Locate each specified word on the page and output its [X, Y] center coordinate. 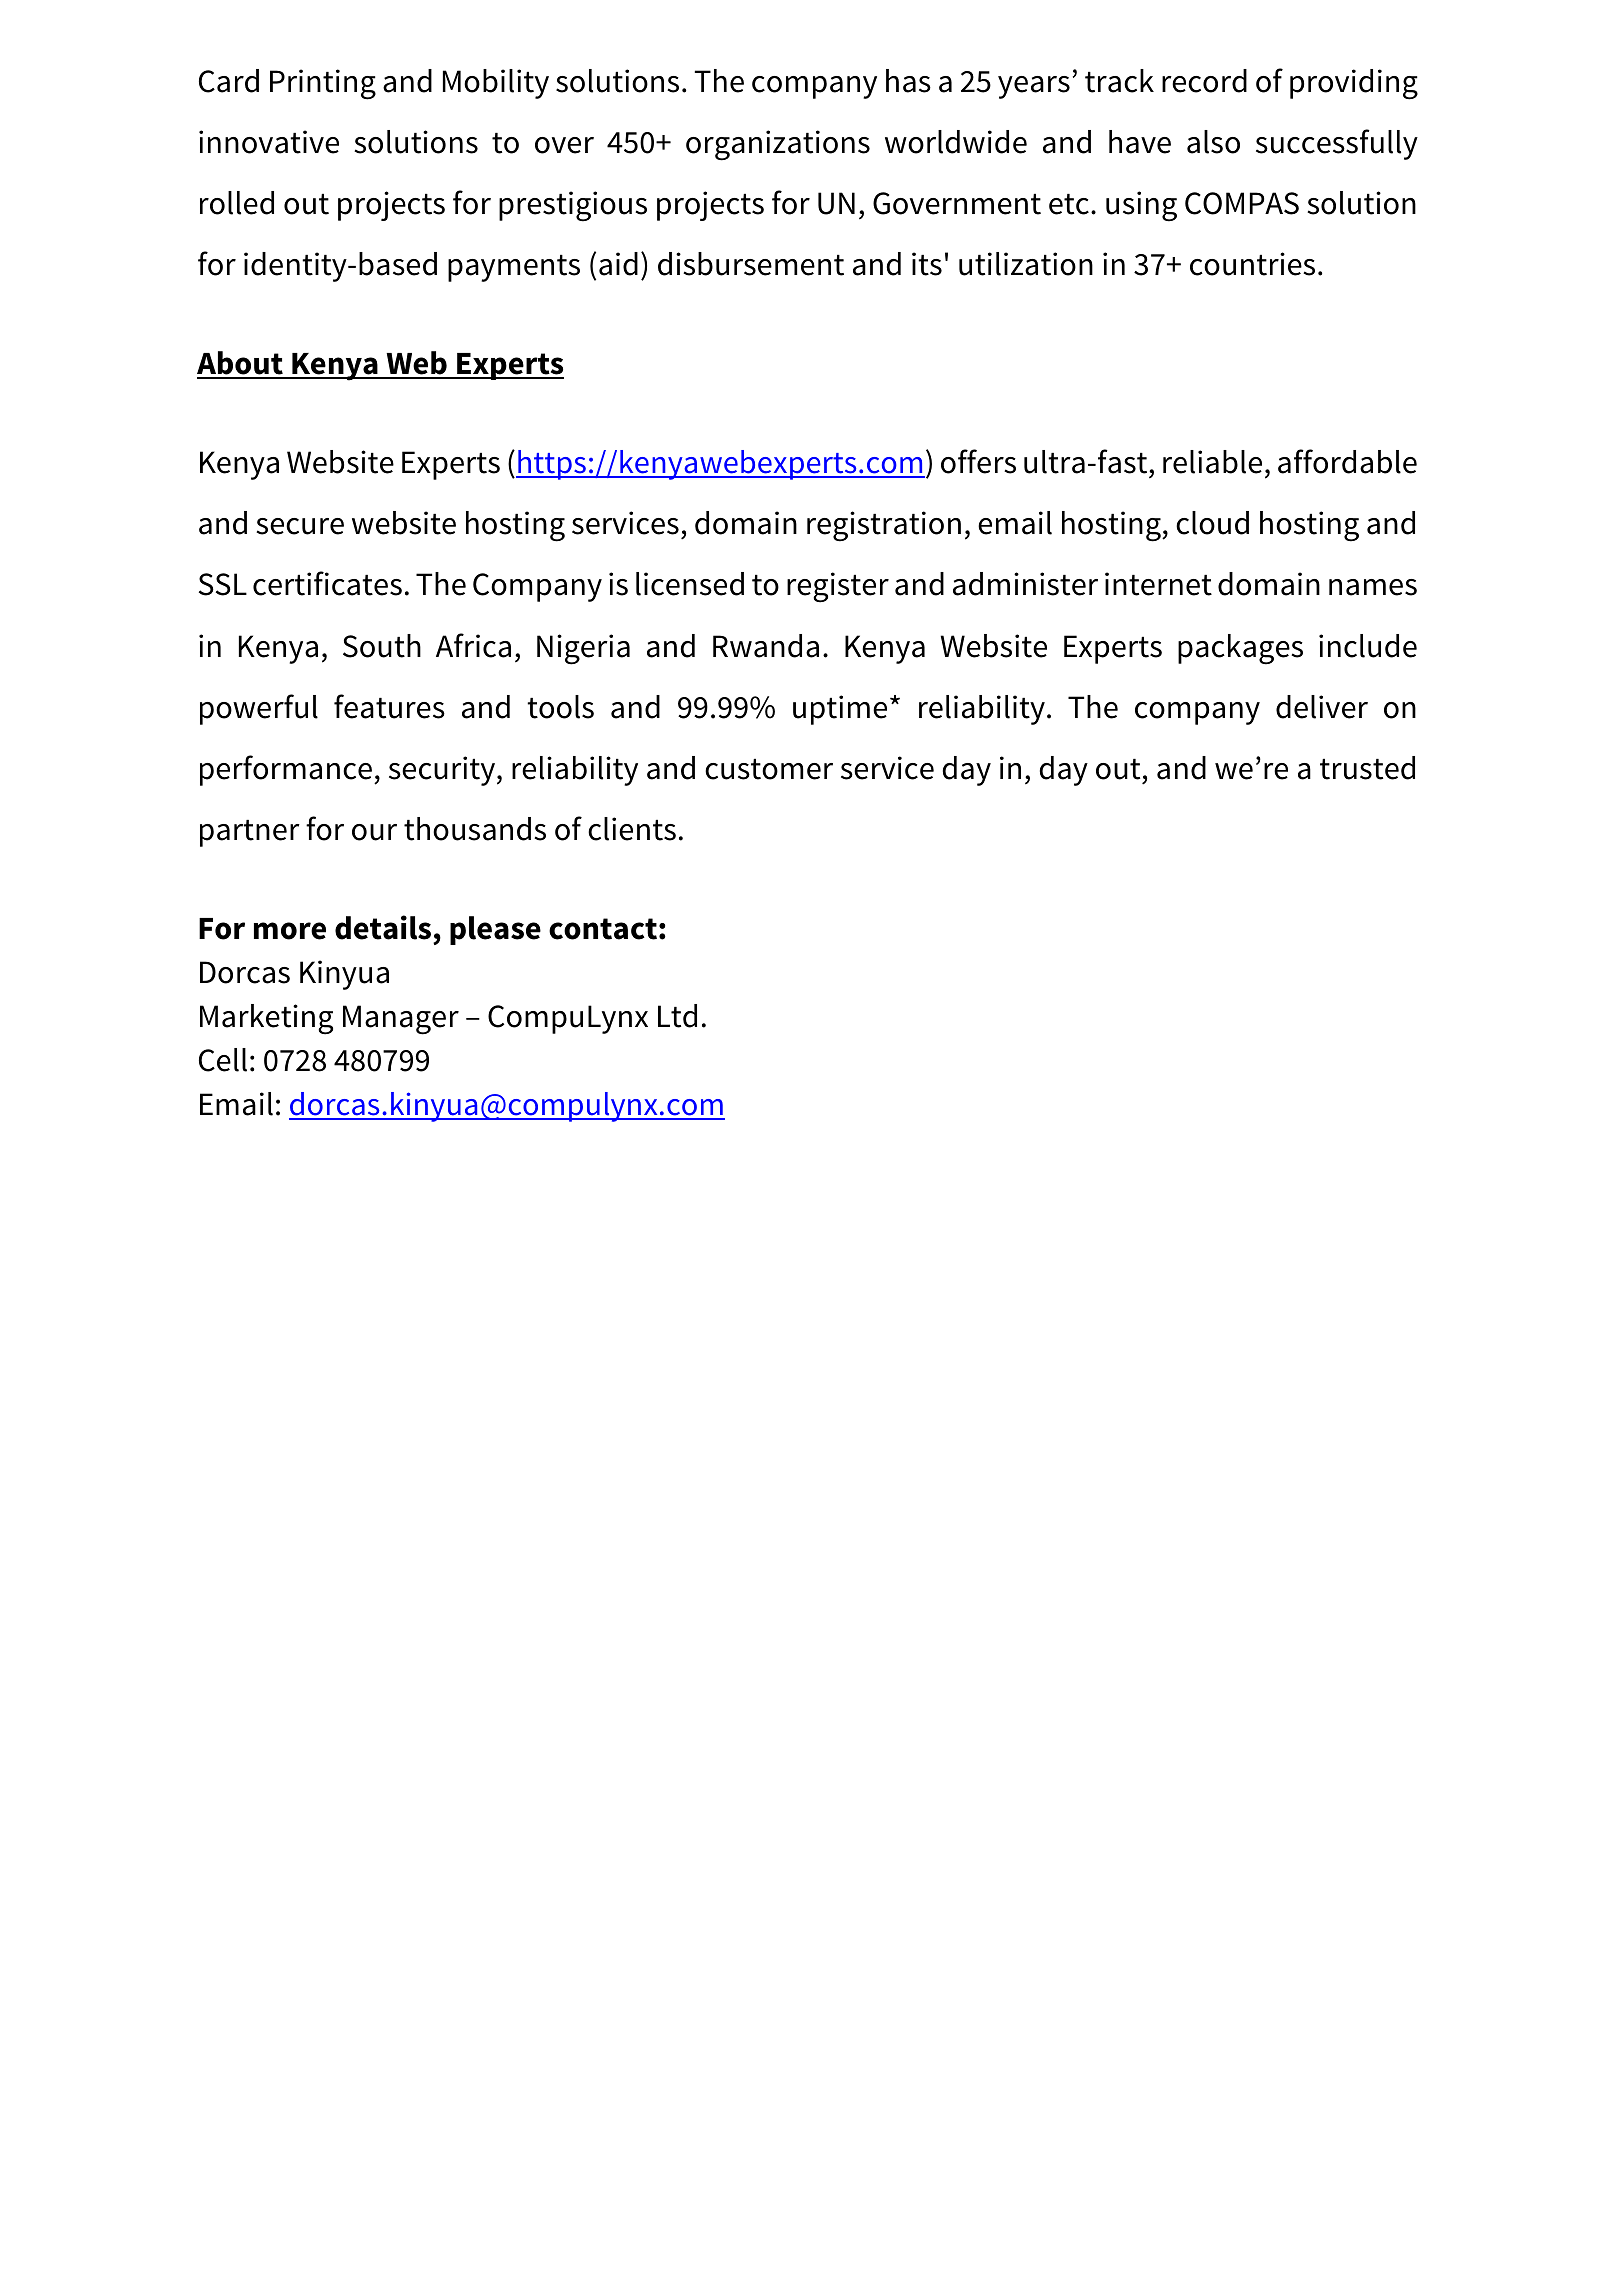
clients [632, 829]
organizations [778, 145]
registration [884, 526]
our [374, 832]
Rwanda [766, 646]
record [1204, 81]
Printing [323, 84]
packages [1240, 649]
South [382, 646]
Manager [401, 1020]
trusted [1367, 768]
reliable [1212, 462]
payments [514, 268]
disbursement [751, 264]
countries [1252, 264]
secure [300, 526]
